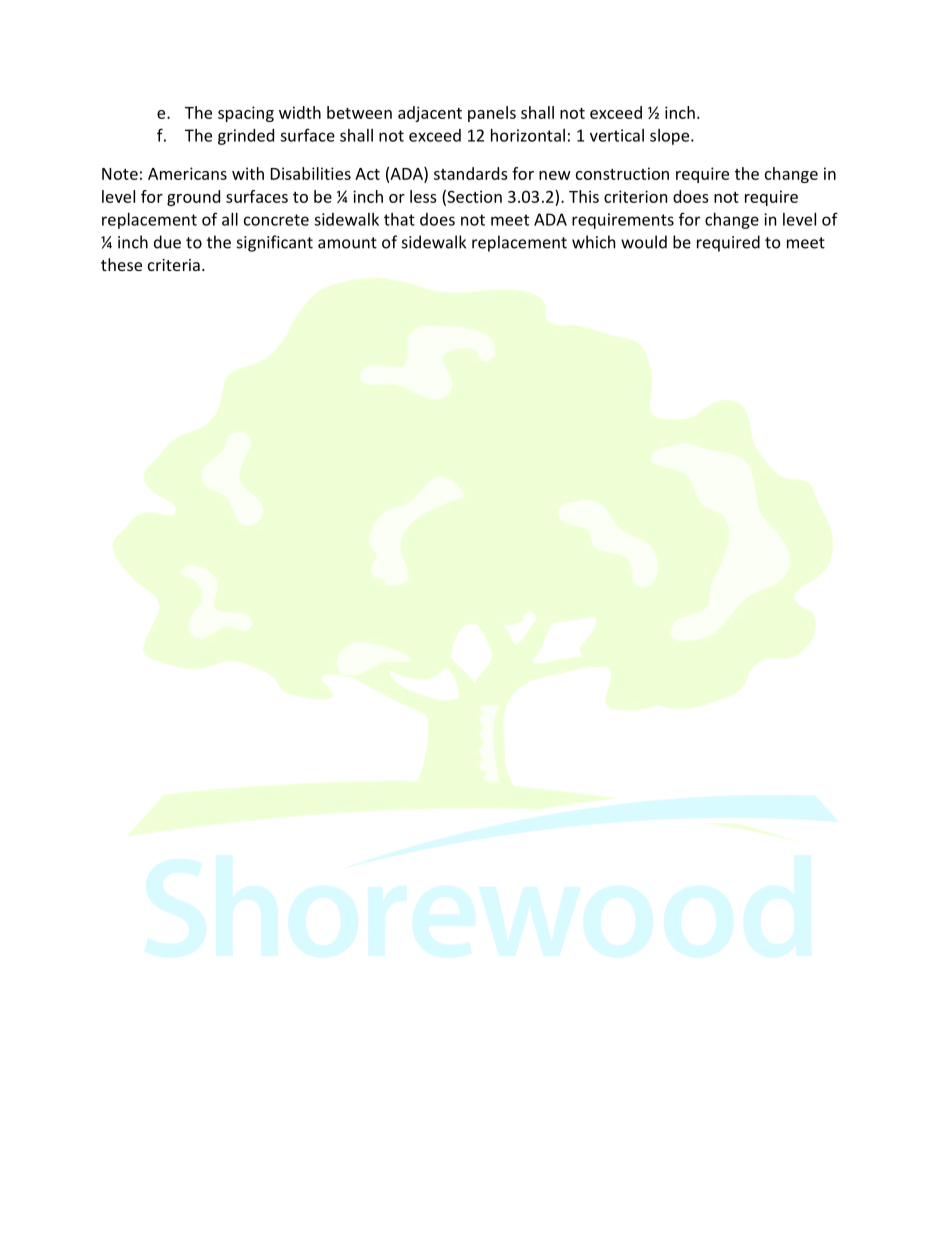 The image size is (952, 1233). Describe the element at coordinates (622, 173) in the screenshot. I see `construction` at that location.
